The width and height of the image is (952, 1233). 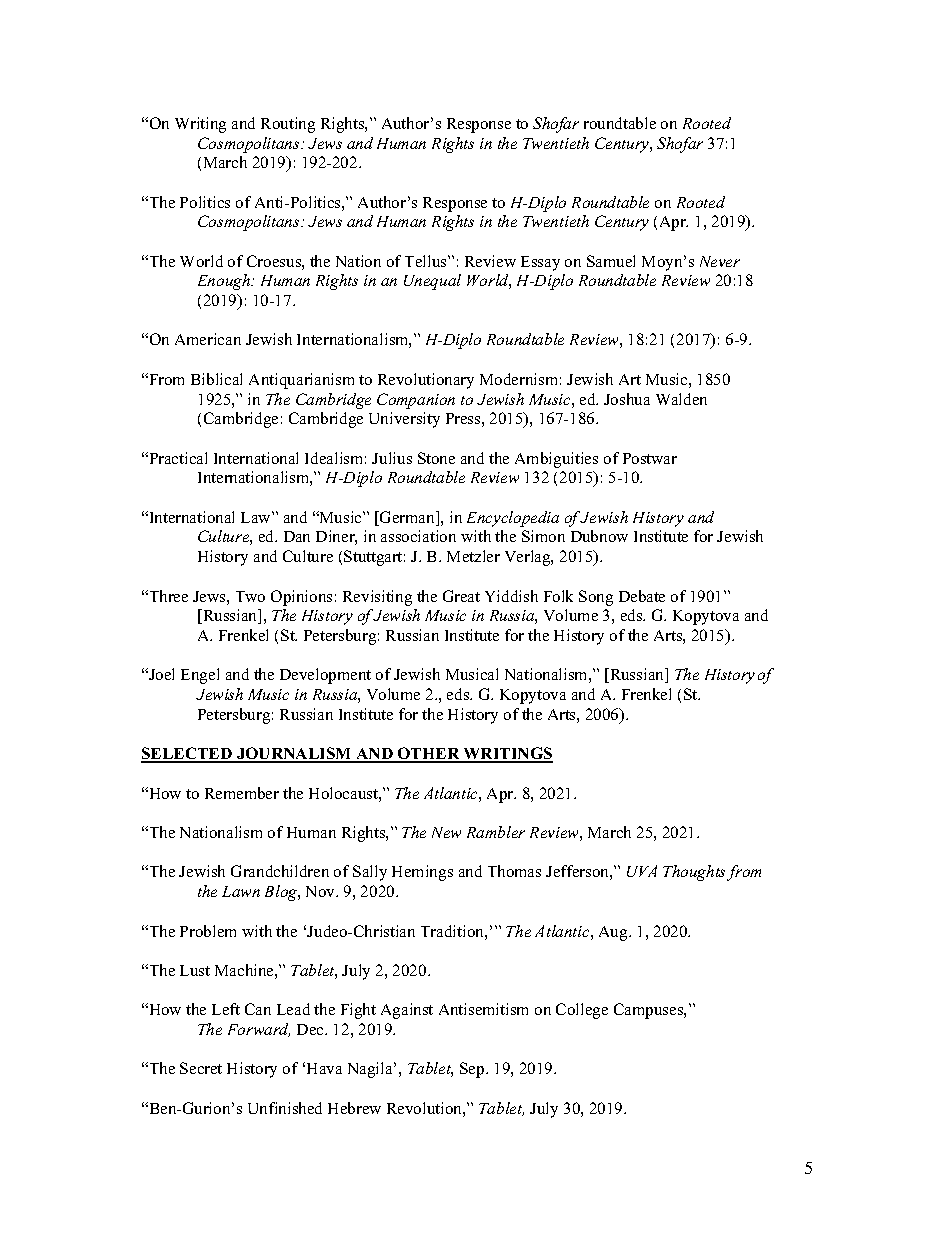 What do you see at coordinates (216, 379) in the image?
I see `Biblical` at bounding box center [216, 379].
